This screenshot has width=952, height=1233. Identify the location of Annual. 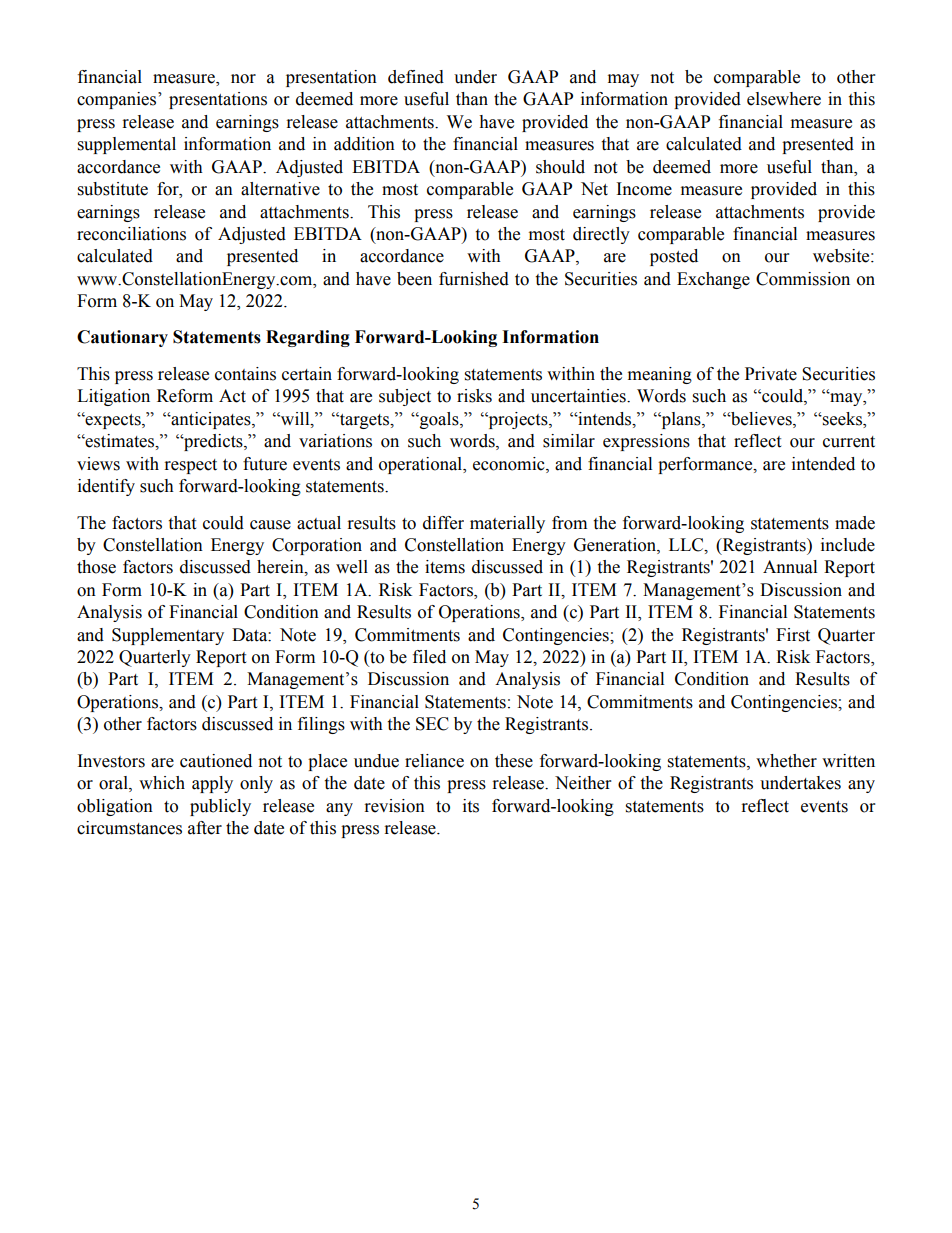
(790, 567).
